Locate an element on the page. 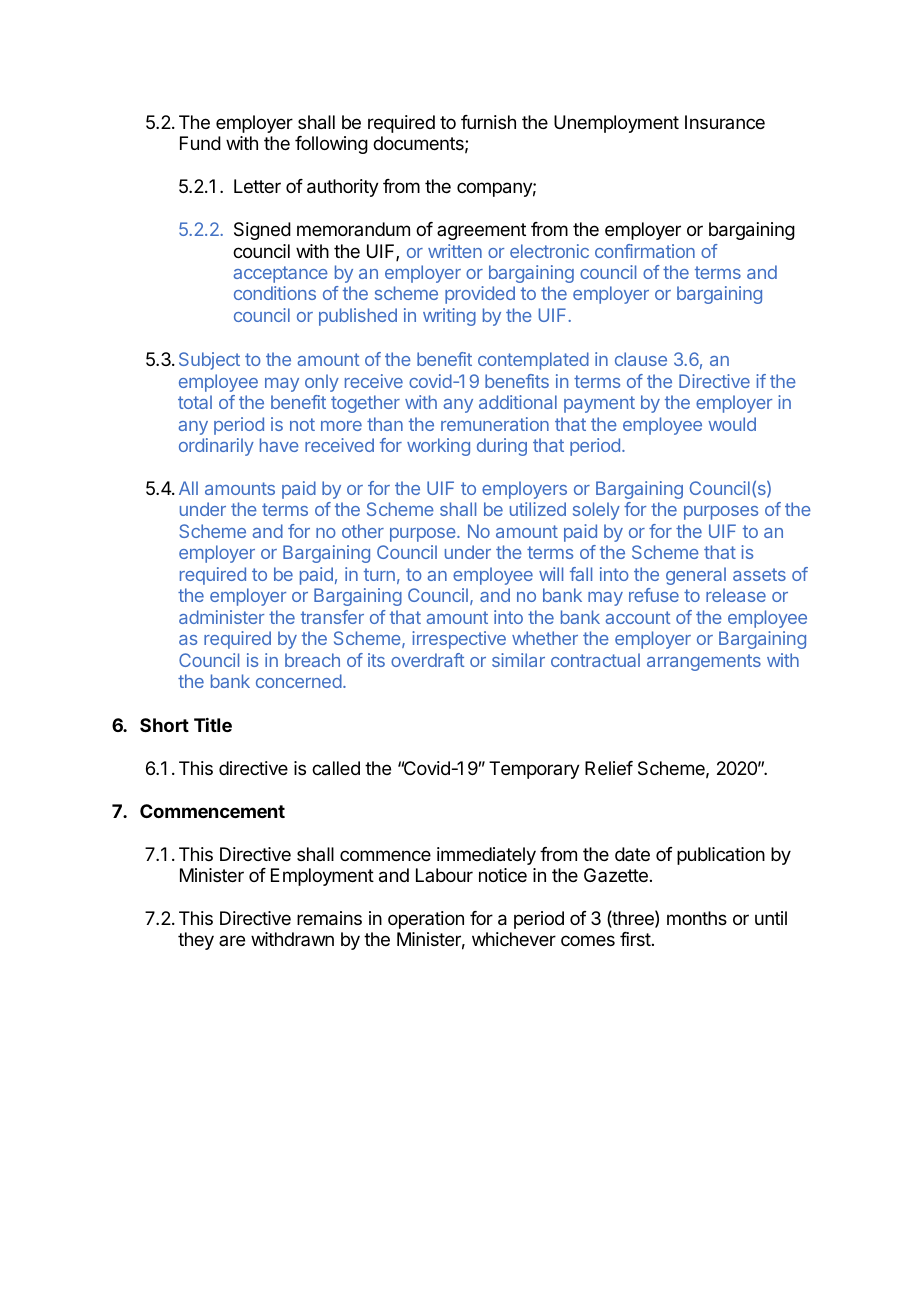 This document has height=1308, width=924. furnish is located at coordinates (488, 122).
